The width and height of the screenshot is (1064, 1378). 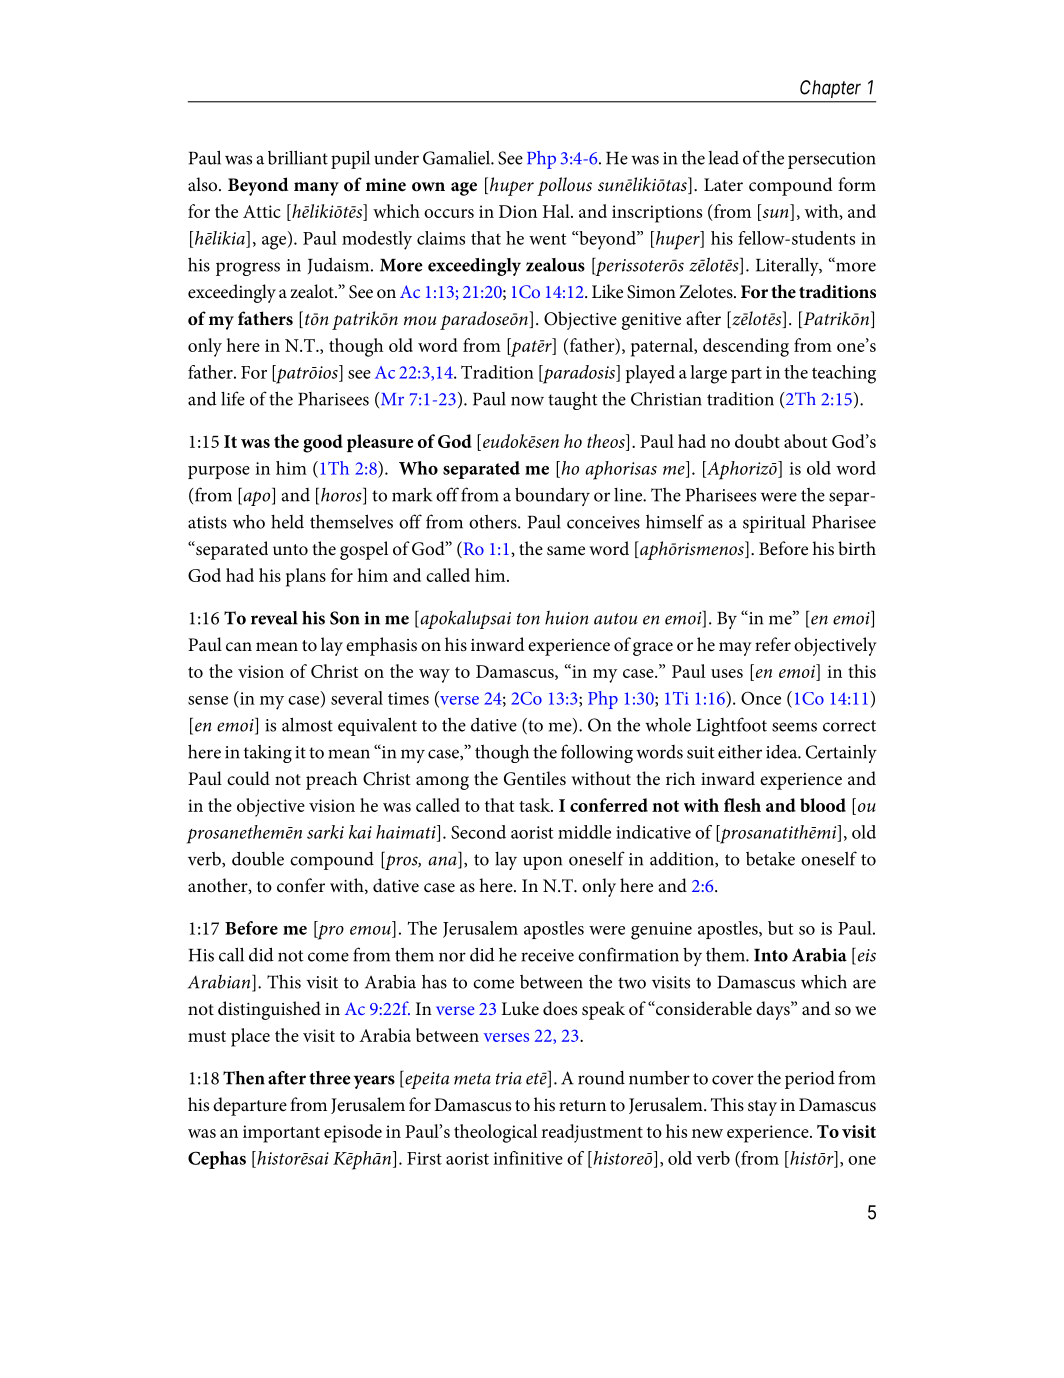 I want to click on important, so click(x=281, y=1134).
